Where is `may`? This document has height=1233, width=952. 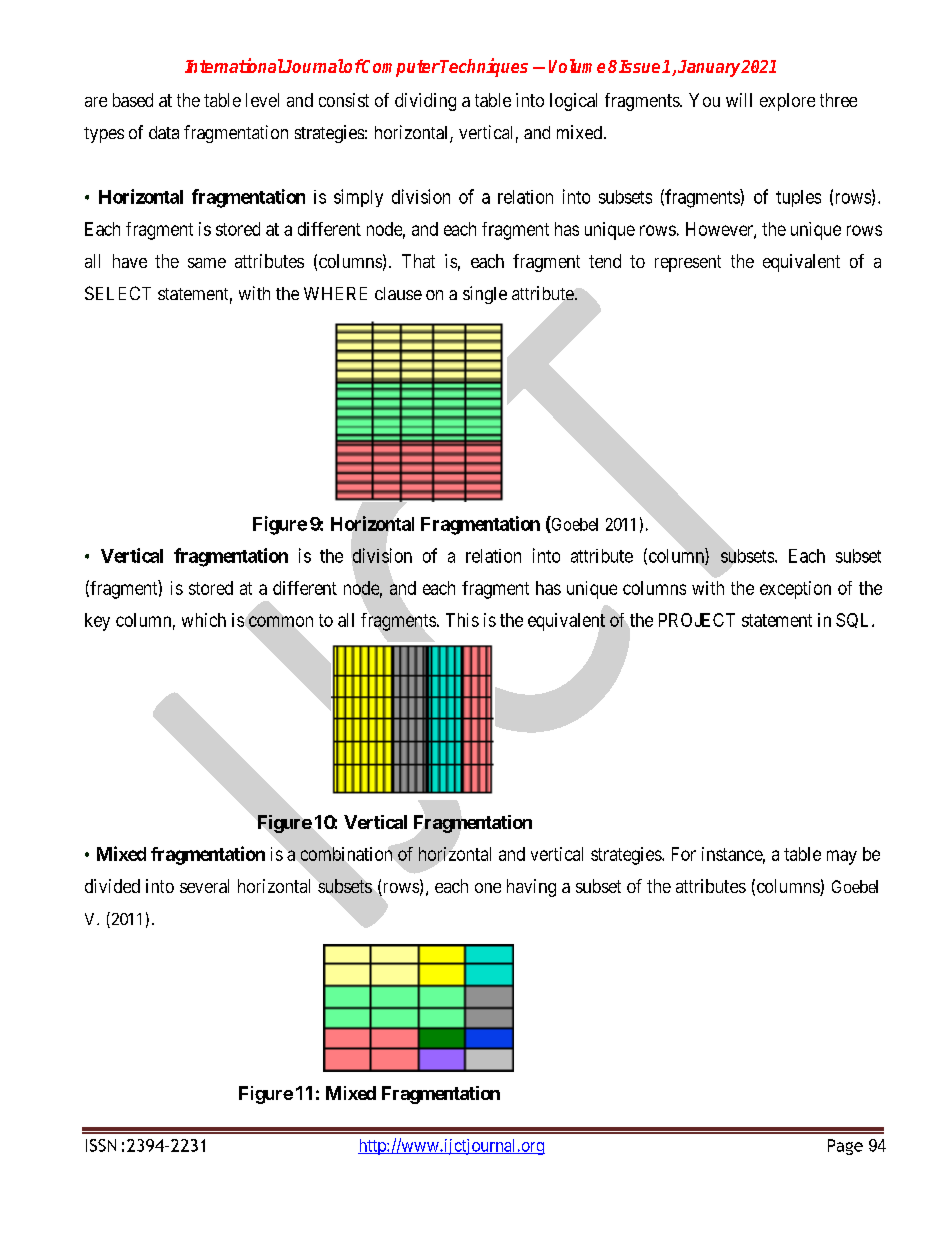 may is located at coordinates (842, 857).
